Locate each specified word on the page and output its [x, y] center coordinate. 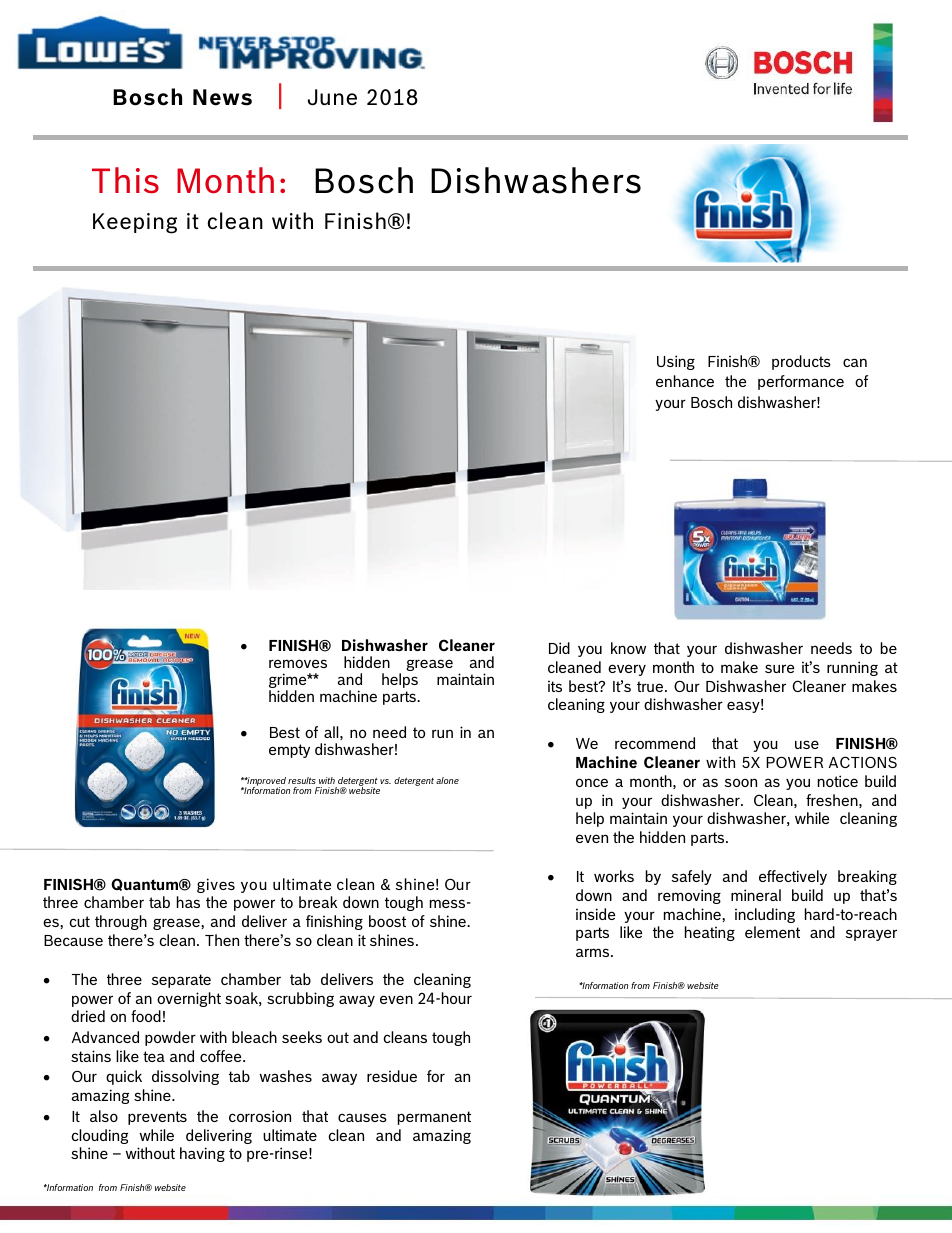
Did [559, 648]
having [202, 1154]
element [772, 932]
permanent [434, 1118]
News [222, 97]
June [332, 97]
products [801, 362]
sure [779, 668]
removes [298, 663]
